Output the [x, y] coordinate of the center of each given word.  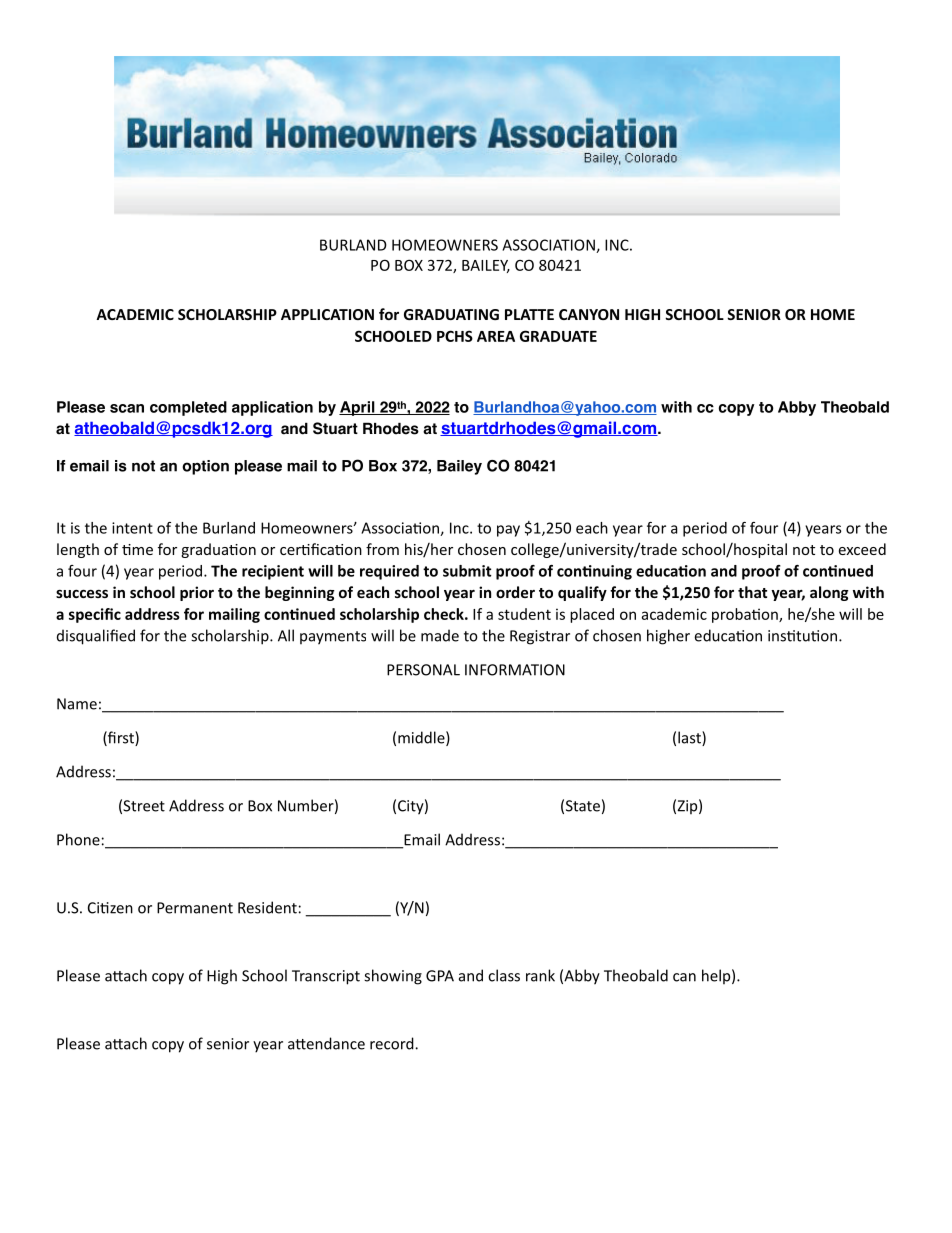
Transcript [326, 977]
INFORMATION [515, 670]
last [690, 738]
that [752, 592]
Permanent [195, 908]
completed [188, 408]
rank [540, 975]
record [393, 1043]
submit [467, 571]
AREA [496, 336]
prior [197, 593]
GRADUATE [558, 336]
